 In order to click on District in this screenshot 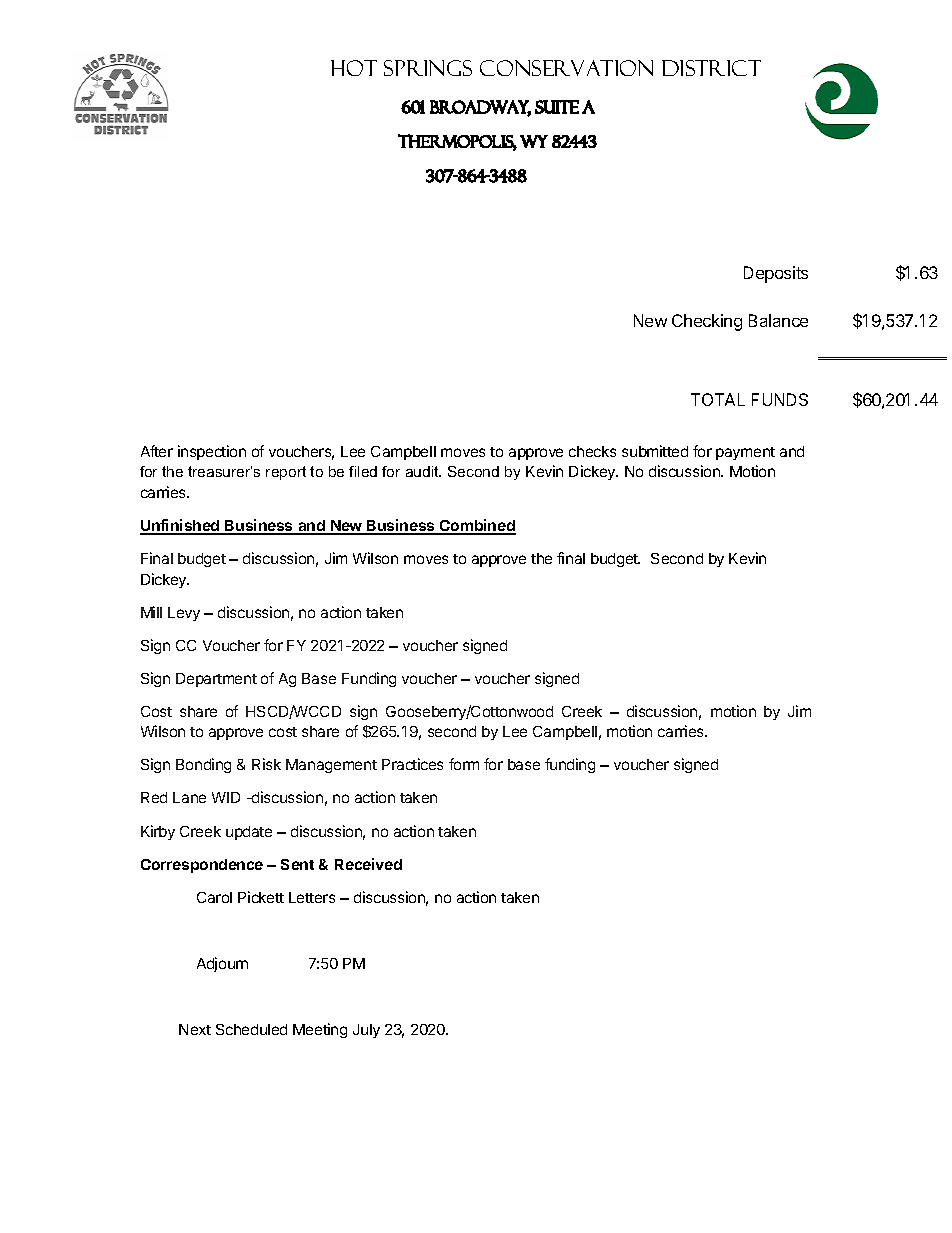, I will do `click(711, 68)`.
